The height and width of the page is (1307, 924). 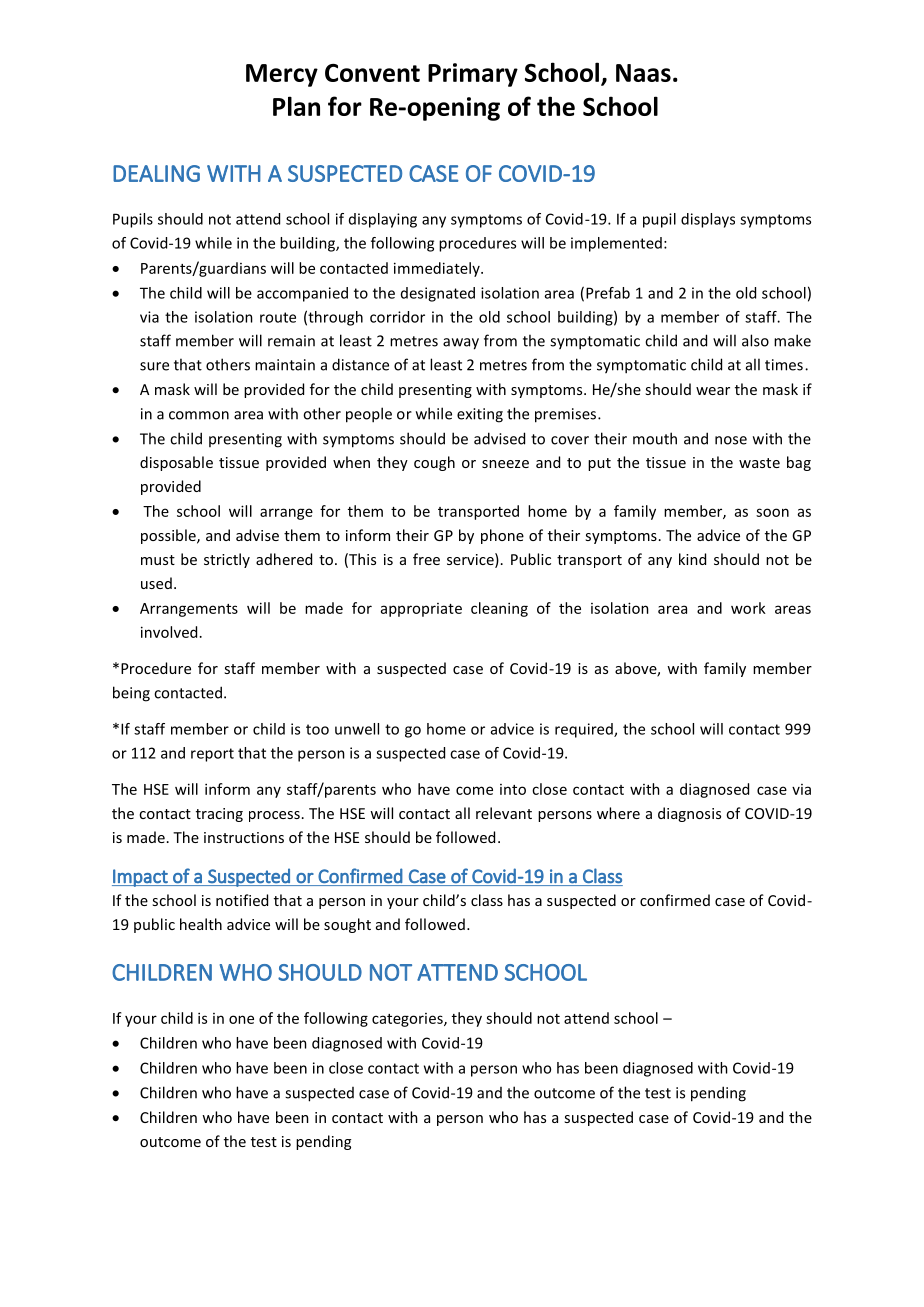 I want to click on disposable, so click(x=176, y=463).
